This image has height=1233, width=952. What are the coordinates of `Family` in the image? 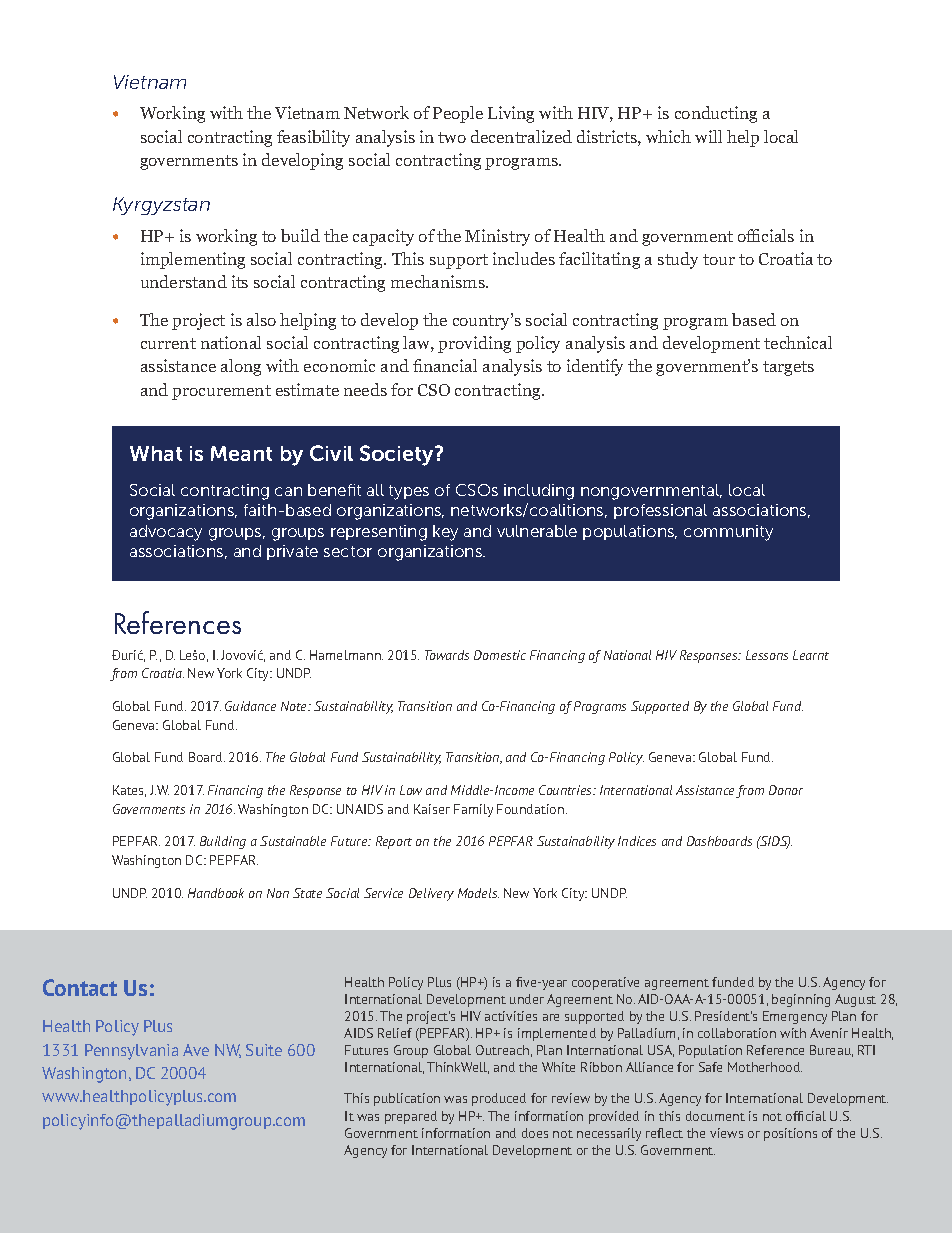 It's located at (473, 810).
